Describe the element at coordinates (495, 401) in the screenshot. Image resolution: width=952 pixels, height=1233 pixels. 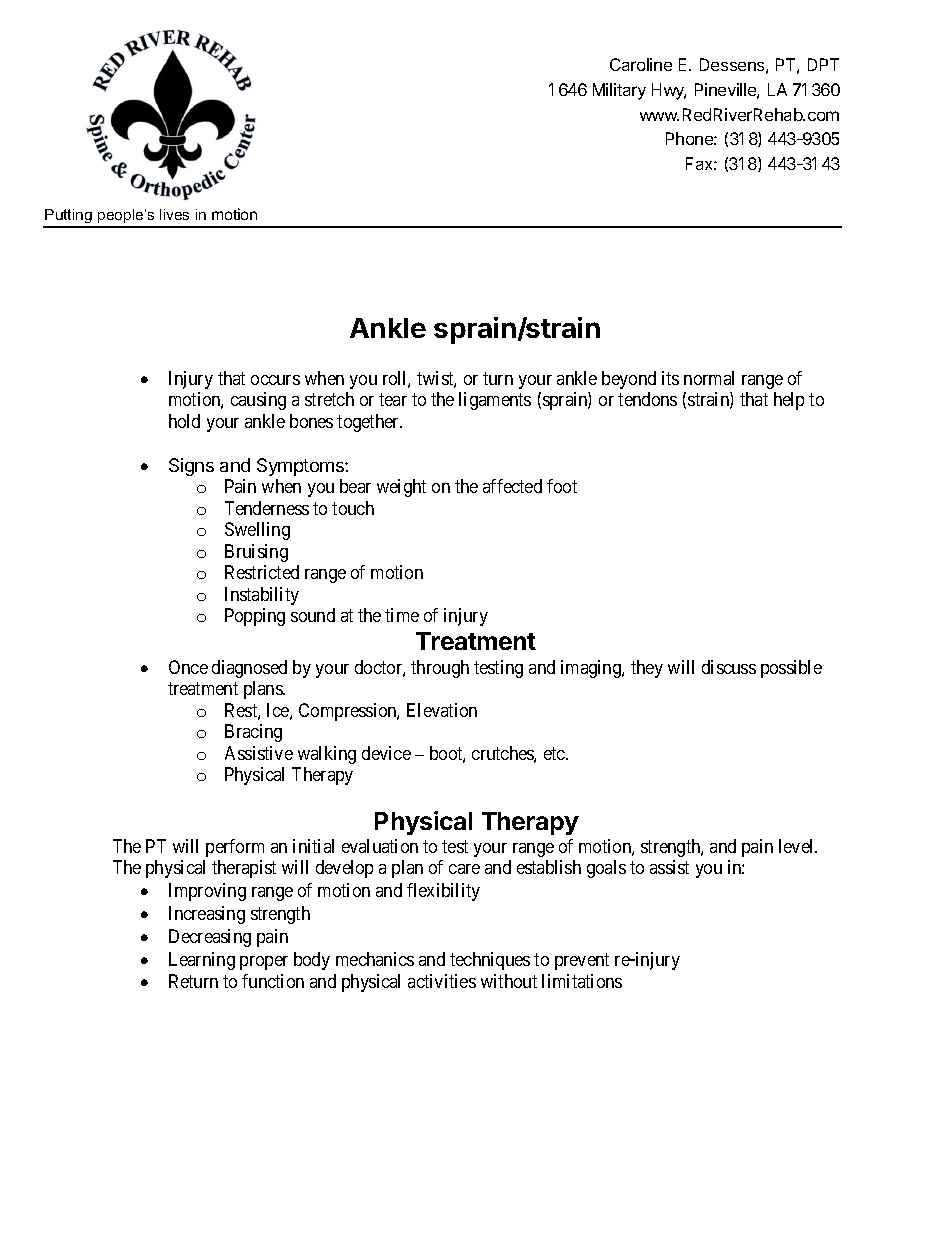
I see `ligaments` at that location.
